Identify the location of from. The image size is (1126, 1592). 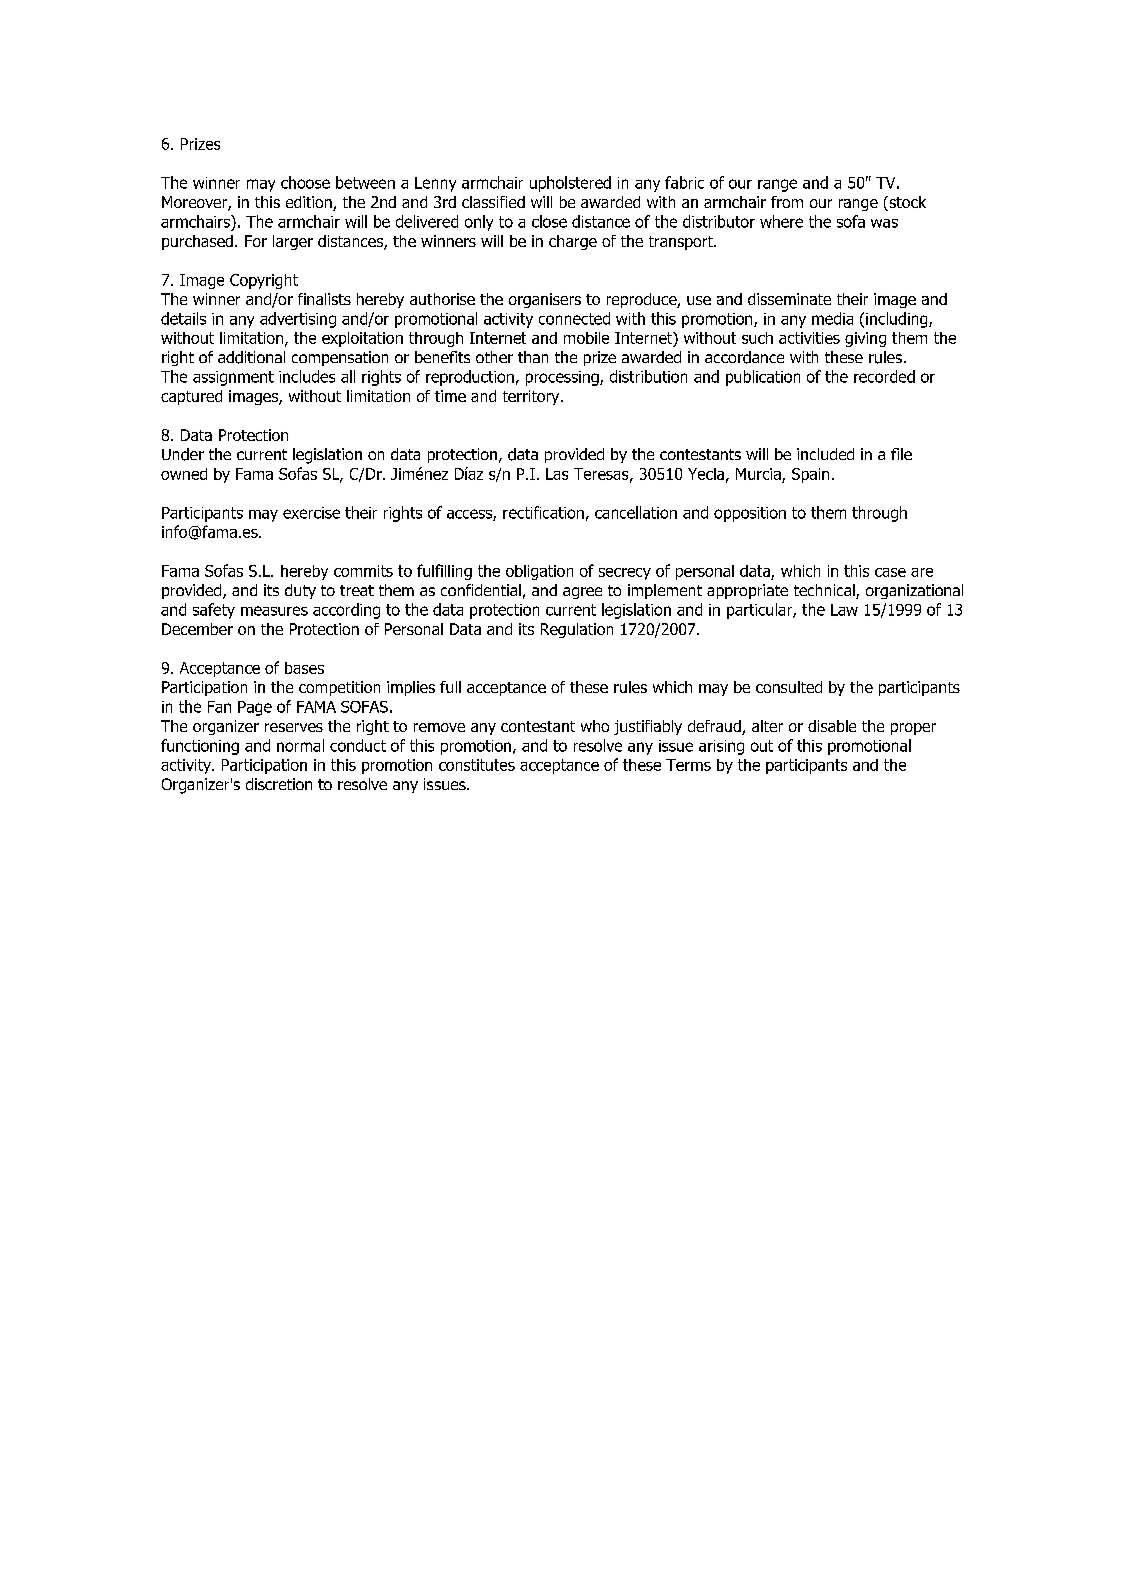
(787, 202).
